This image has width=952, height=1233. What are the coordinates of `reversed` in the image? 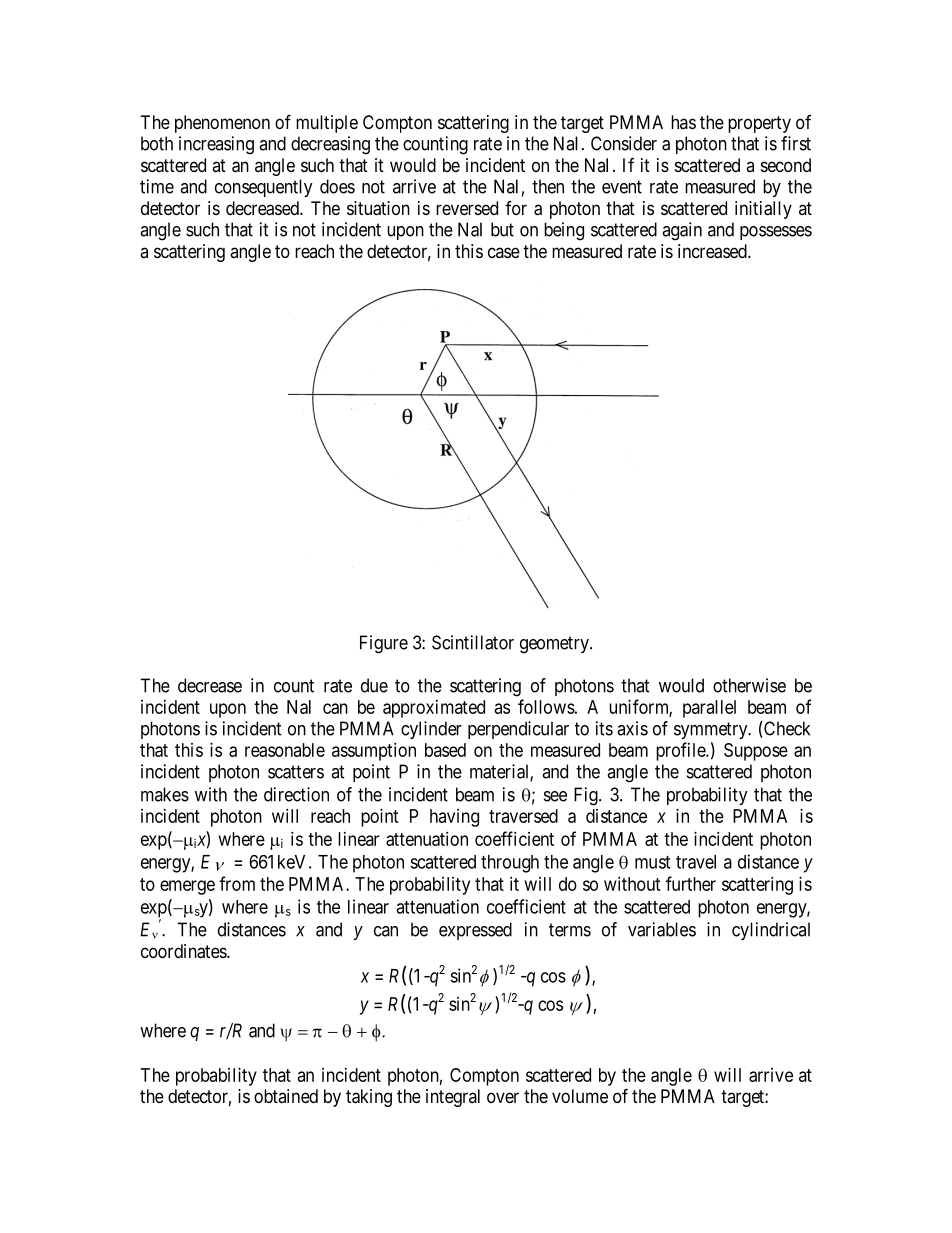 It's located at (467, 208).
